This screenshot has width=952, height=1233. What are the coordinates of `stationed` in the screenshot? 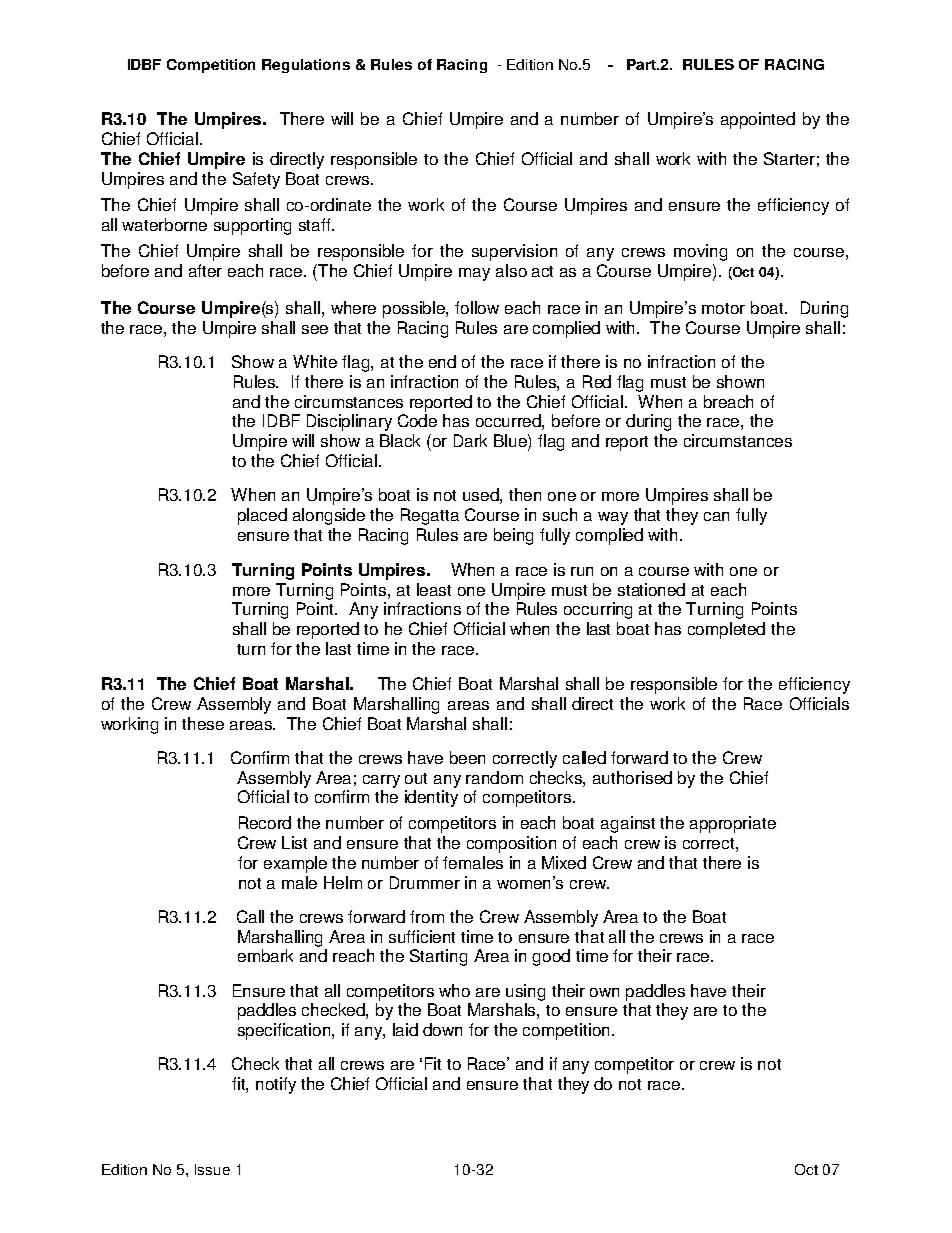 It's located at (651, 589).
